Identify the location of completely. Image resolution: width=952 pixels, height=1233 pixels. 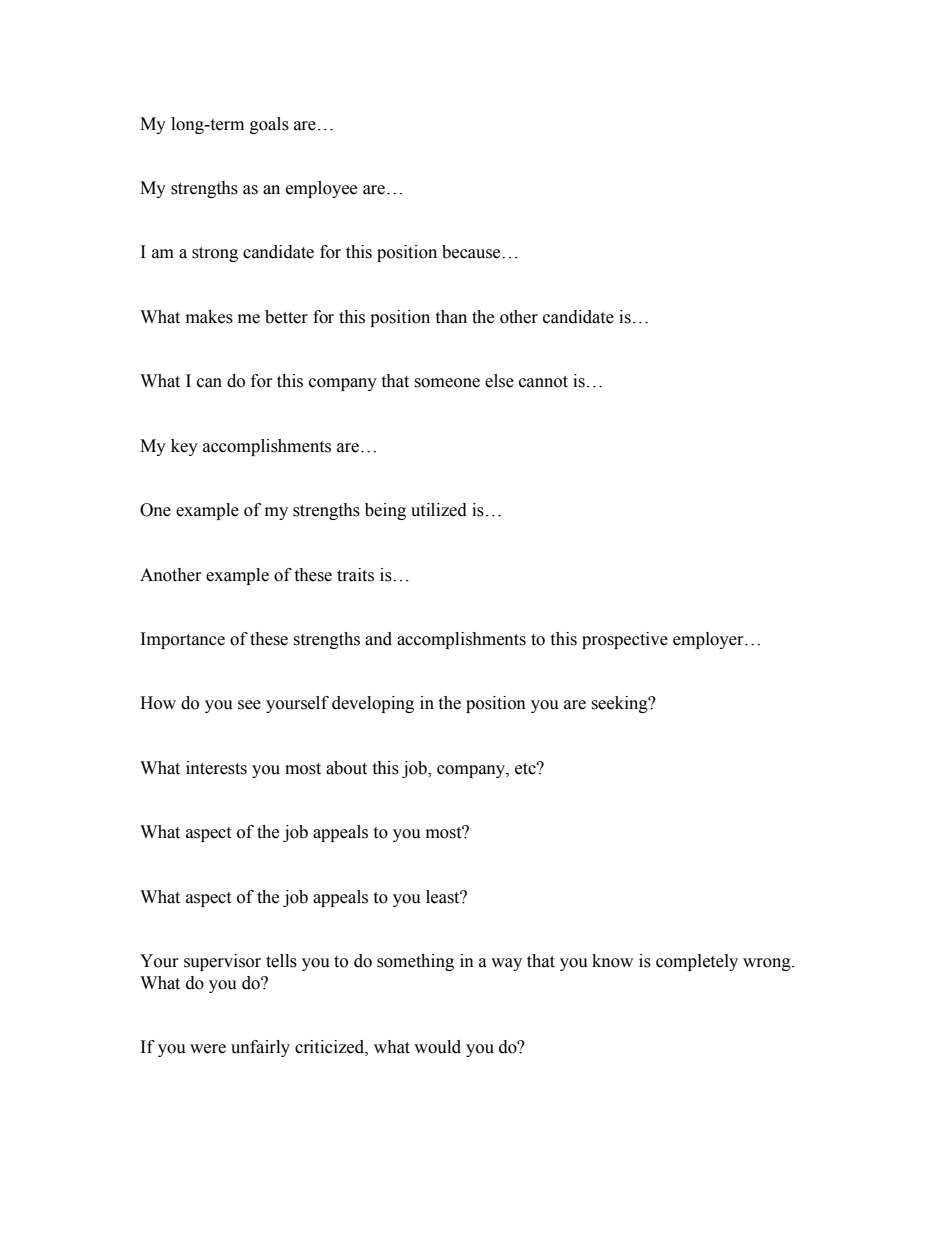
(697, 962).
